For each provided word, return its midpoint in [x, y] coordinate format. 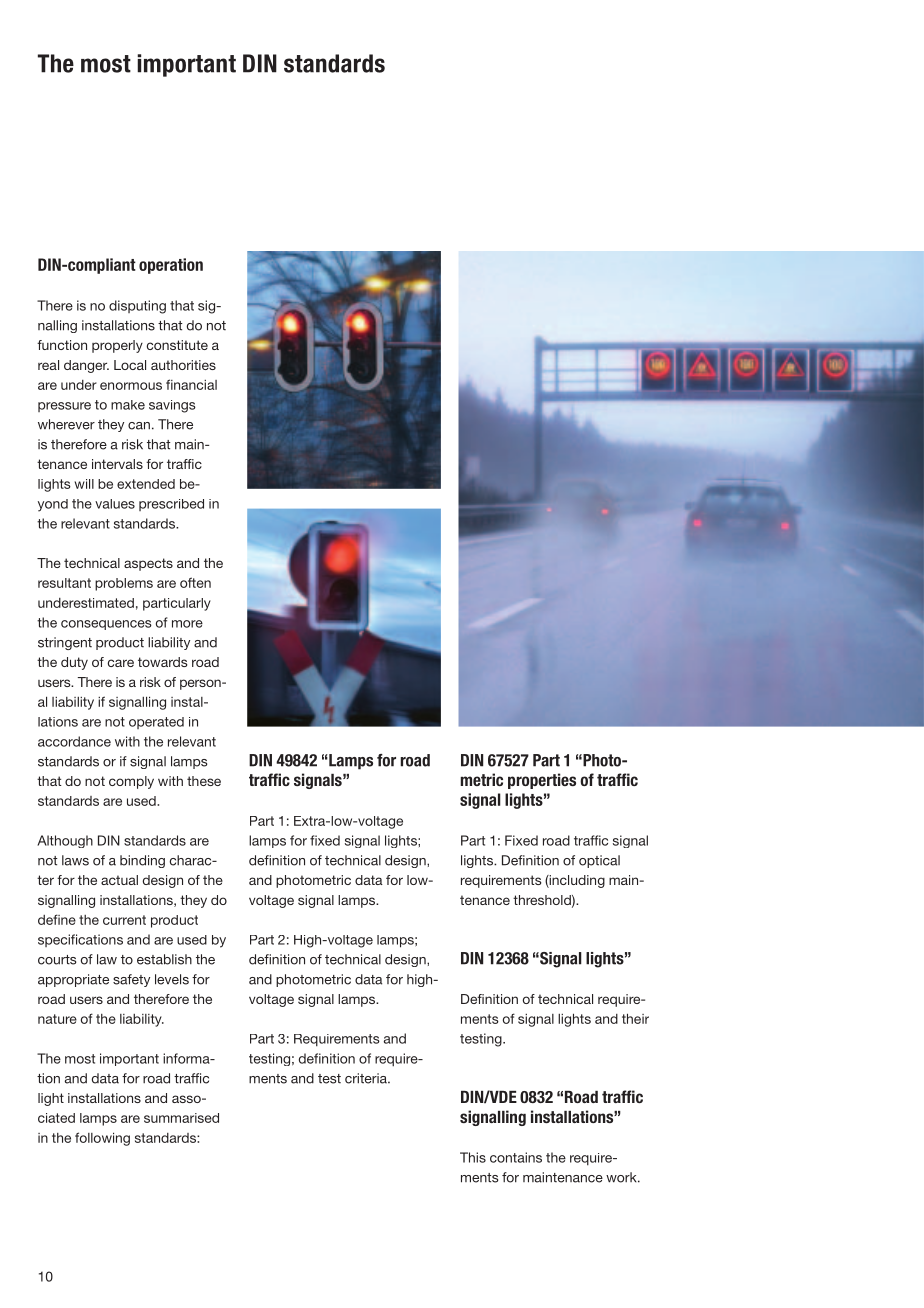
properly [117, 346]
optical [599, 861]
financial [191, 384]
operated [156, 723]
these [204, 781]
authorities [183, 365]
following [102, 1139]
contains [516, 1157]
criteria [367, 1078]
